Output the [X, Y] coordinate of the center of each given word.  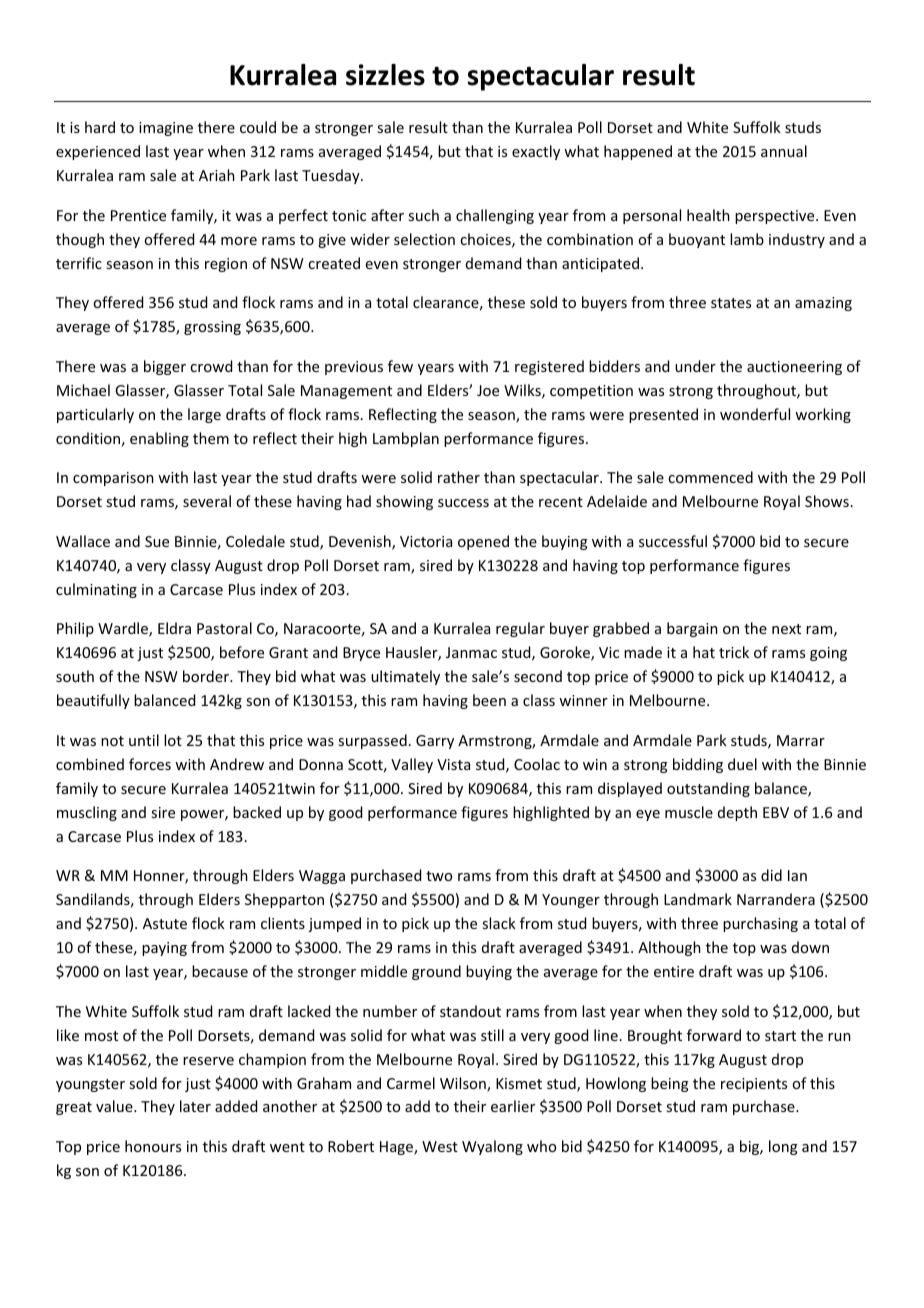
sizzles [385, 75]
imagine [166, 129]
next [786, 629]
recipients [754, 1085]
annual [784, 151]
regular [520, 629]
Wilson [464, 1084]
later [195, 1106]
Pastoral [224, 628]
